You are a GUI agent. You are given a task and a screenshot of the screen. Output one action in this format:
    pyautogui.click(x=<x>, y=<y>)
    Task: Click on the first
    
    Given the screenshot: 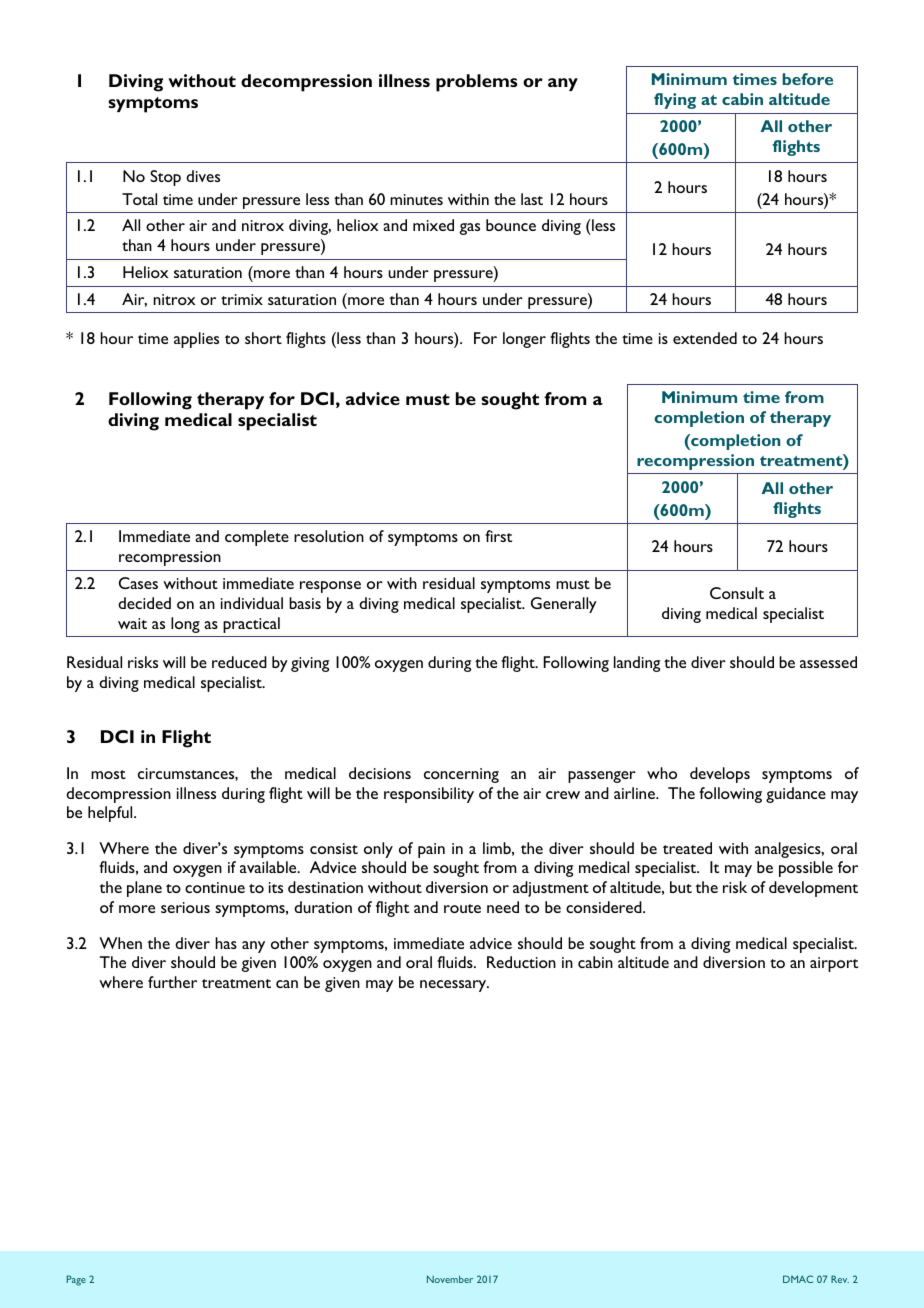 What is the action you would take?
    pyautogui.click(x=498, y=536)
